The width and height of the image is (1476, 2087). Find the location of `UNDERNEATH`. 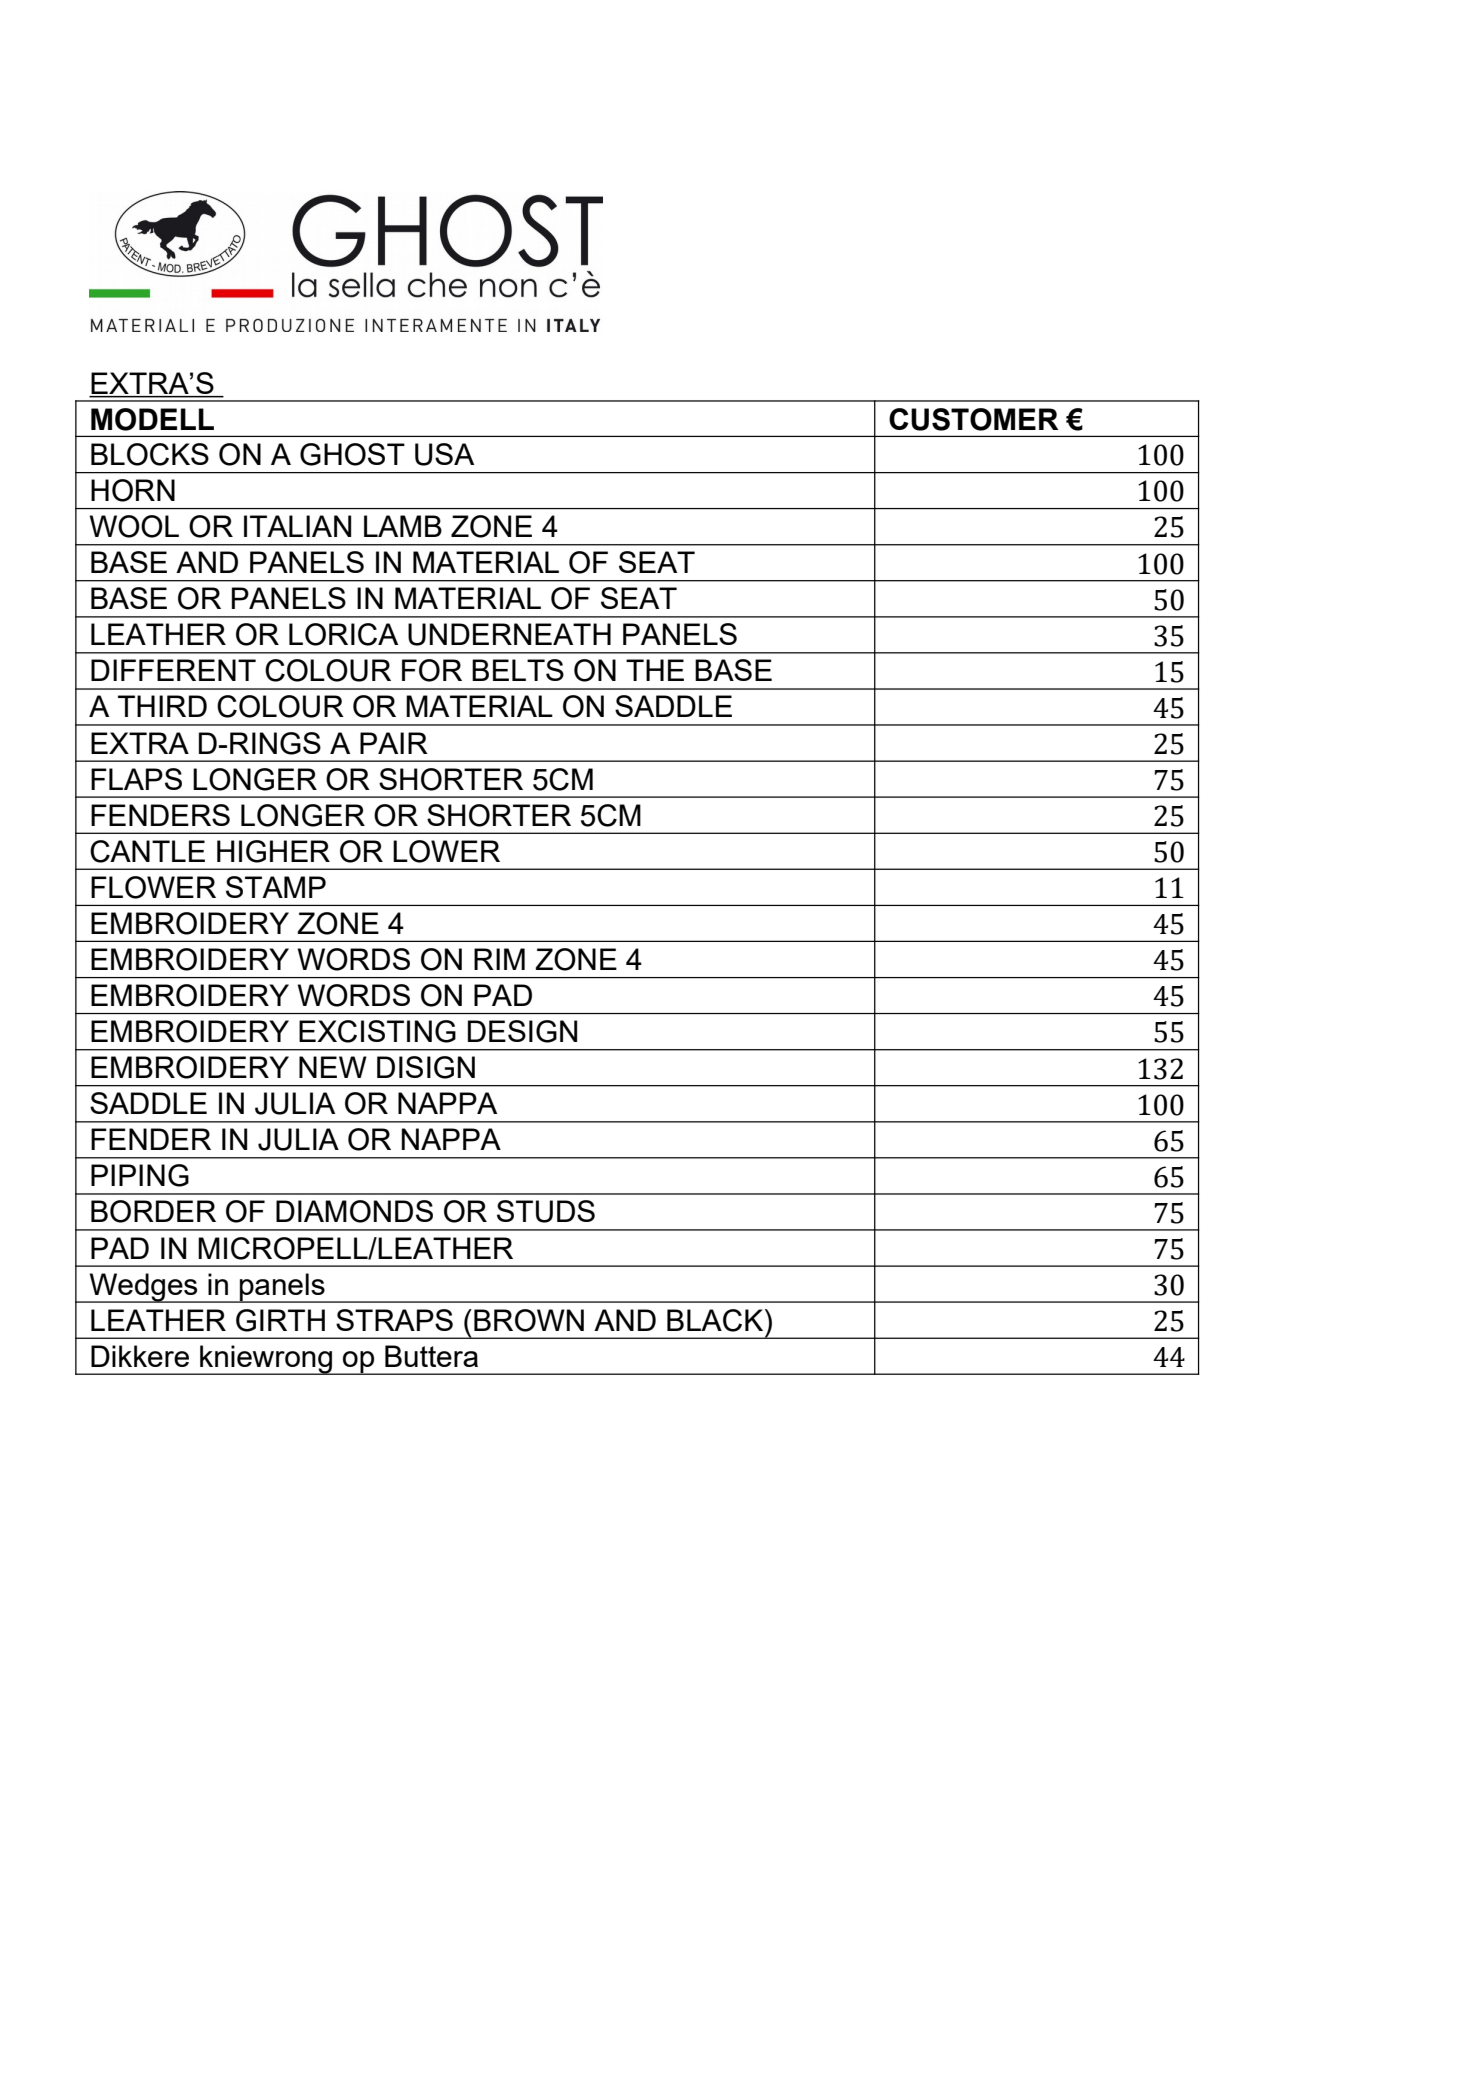

UNDERNEATH is located at coordinates (509, 634).
